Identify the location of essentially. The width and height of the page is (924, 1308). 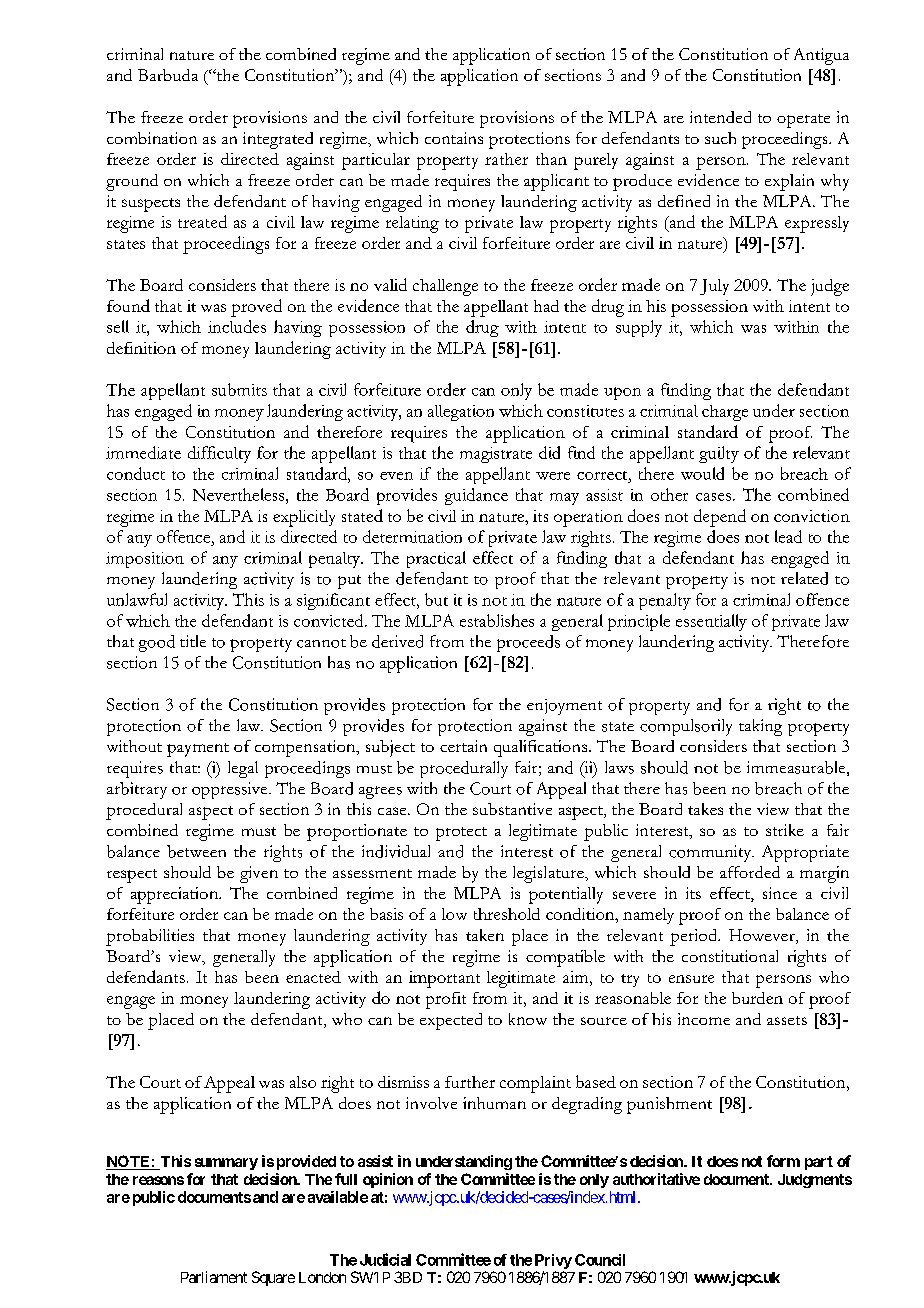
(711, 622).
